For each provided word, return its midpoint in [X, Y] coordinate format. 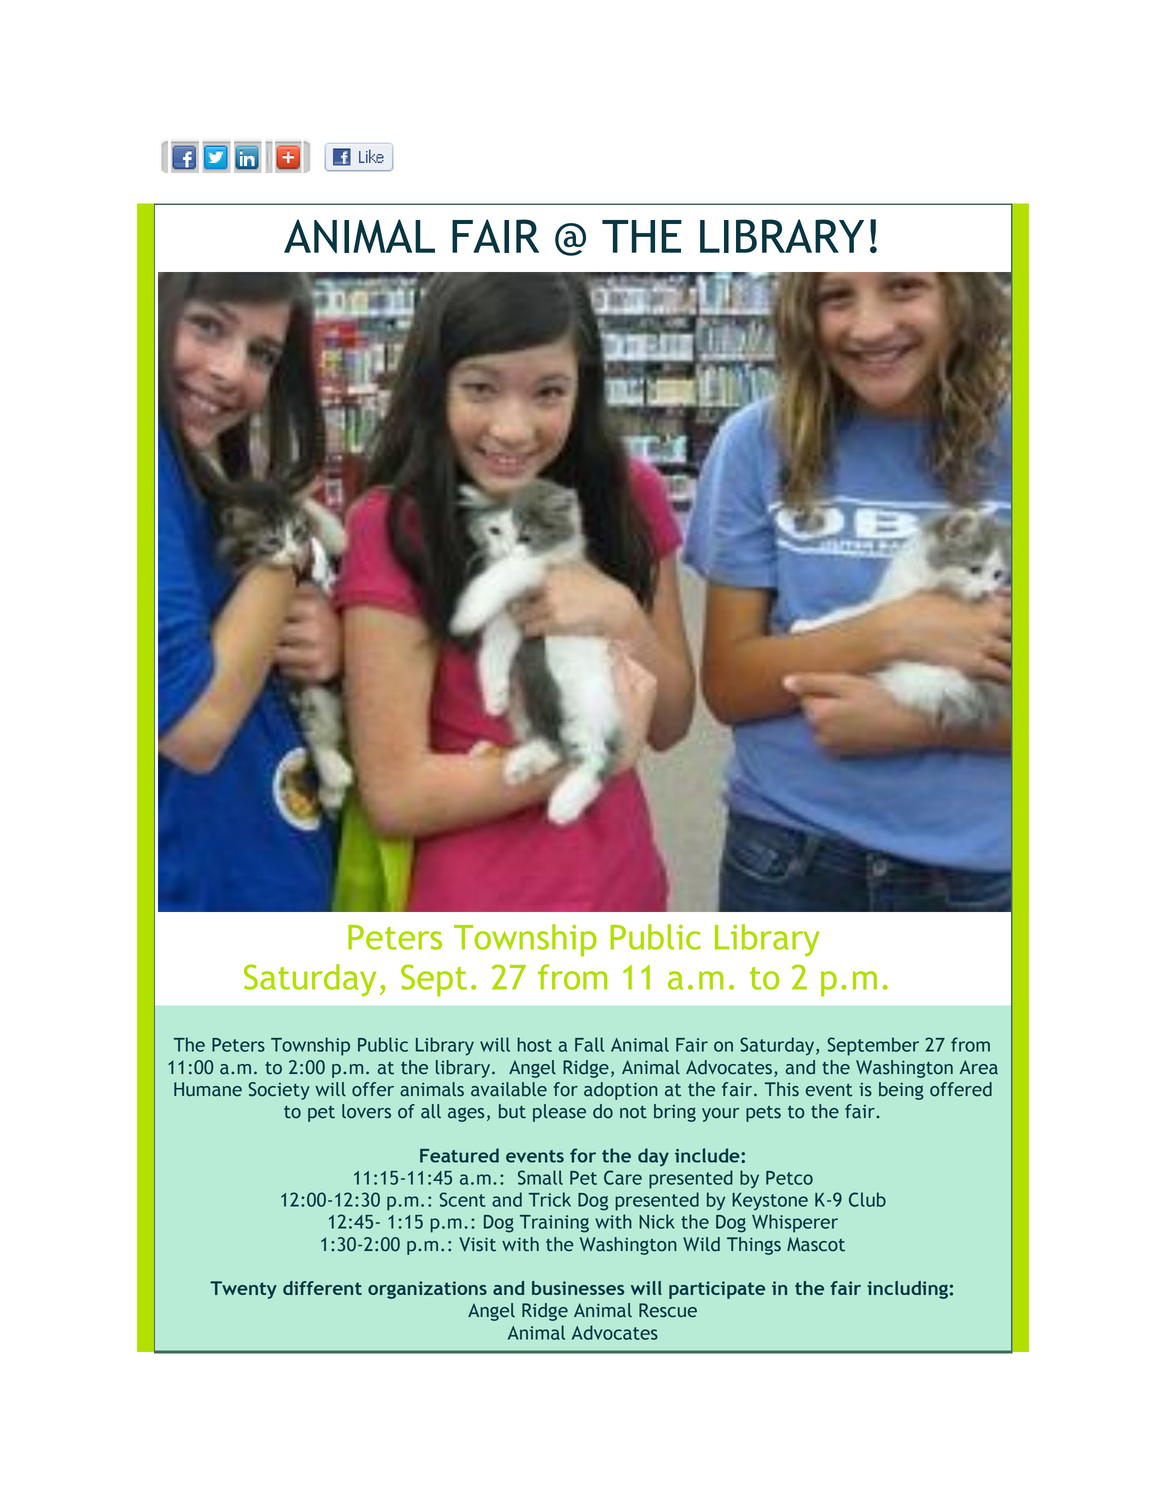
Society [279, 1091]
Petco [789, 1178]
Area [979, 1067]
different [322, 1288]
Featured [459, 1155]
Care [623, 1177]
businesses [578, 1288]
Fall [589, 1044]
